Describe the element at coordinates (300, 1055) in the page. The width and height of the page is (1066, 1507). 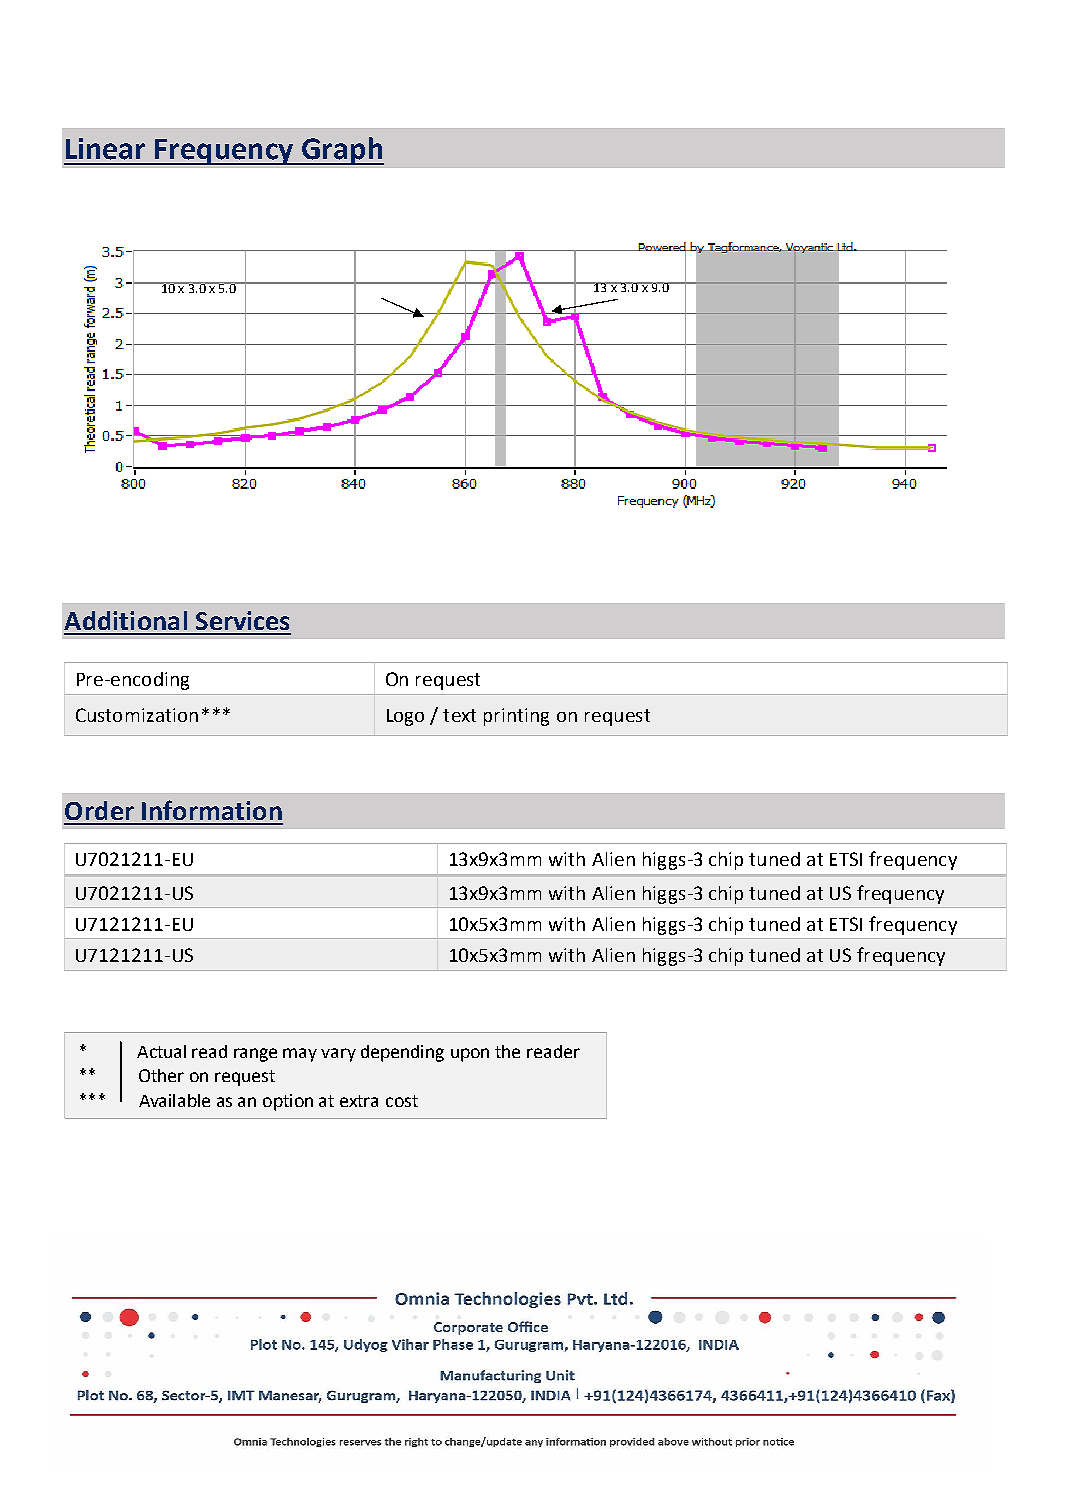
I see `may` at that location.
